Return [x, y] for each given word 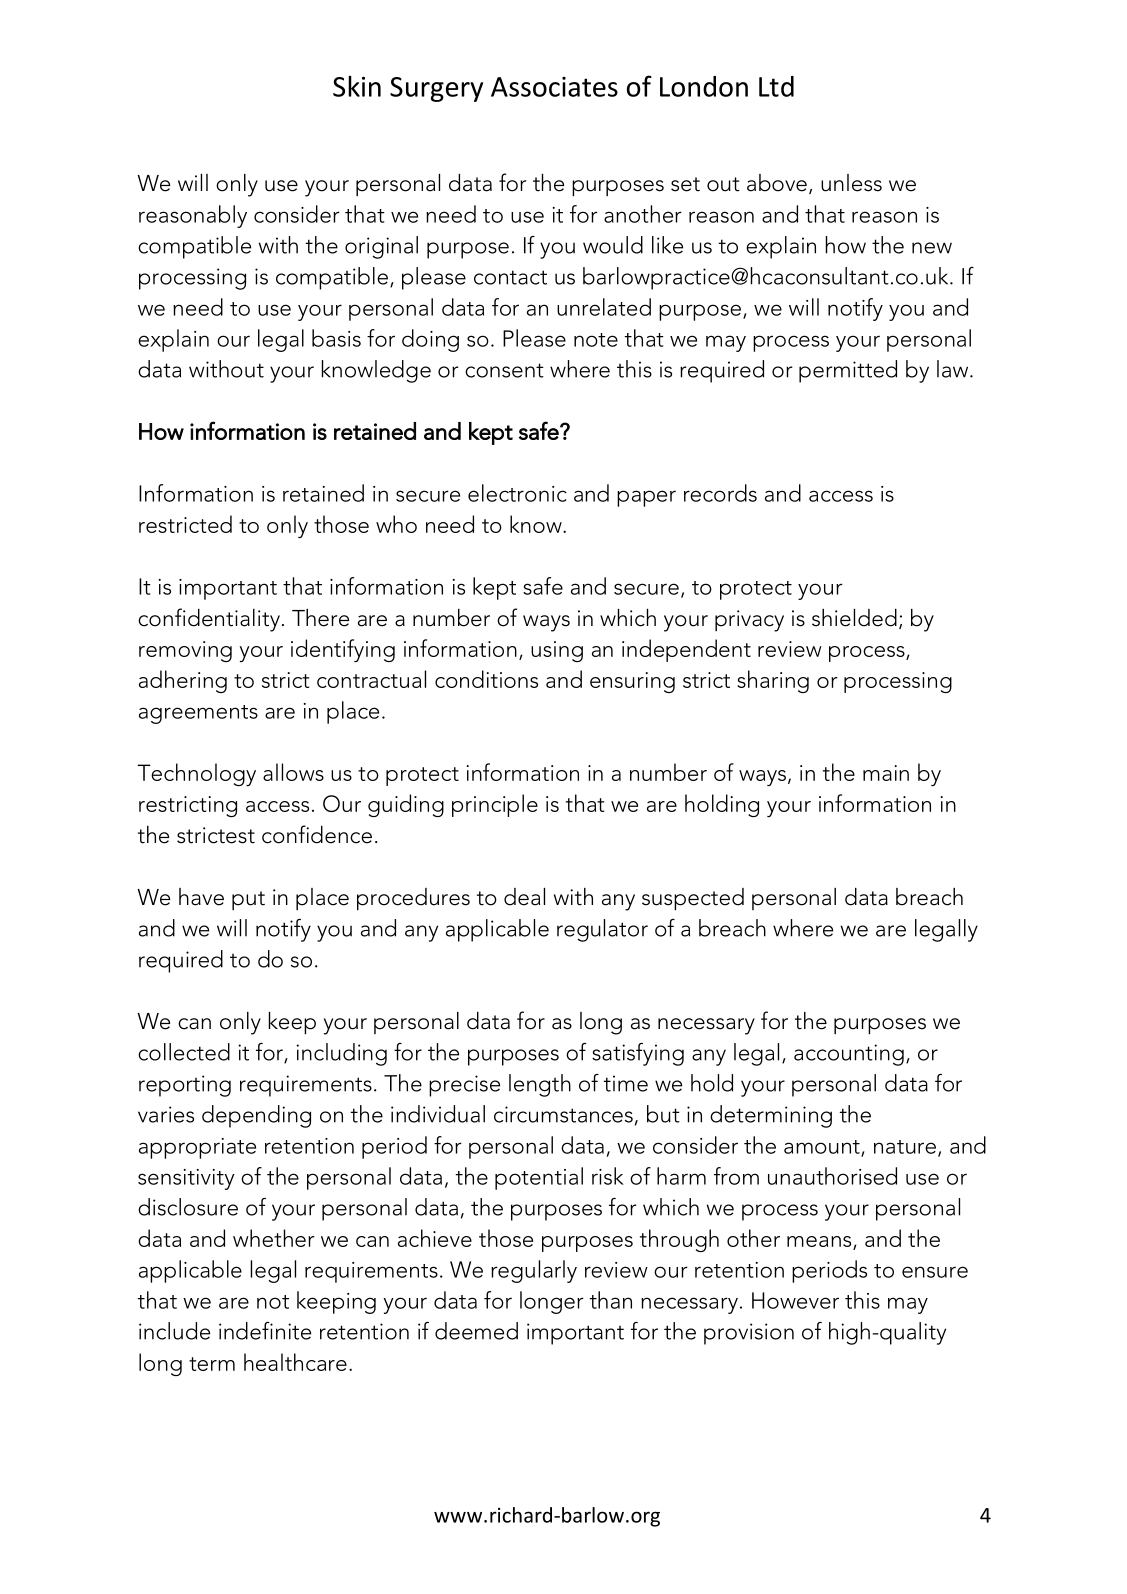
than [611, 1300]
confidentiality [209, 620]
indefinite [265, 1331]
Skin [357, 86]
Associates [554, 87]
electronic [517, 493]
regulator [602, 930]
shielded [854, 618]
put [248, 900]
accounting [849, 1055]
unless [851, 183]
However [795, 1300]
